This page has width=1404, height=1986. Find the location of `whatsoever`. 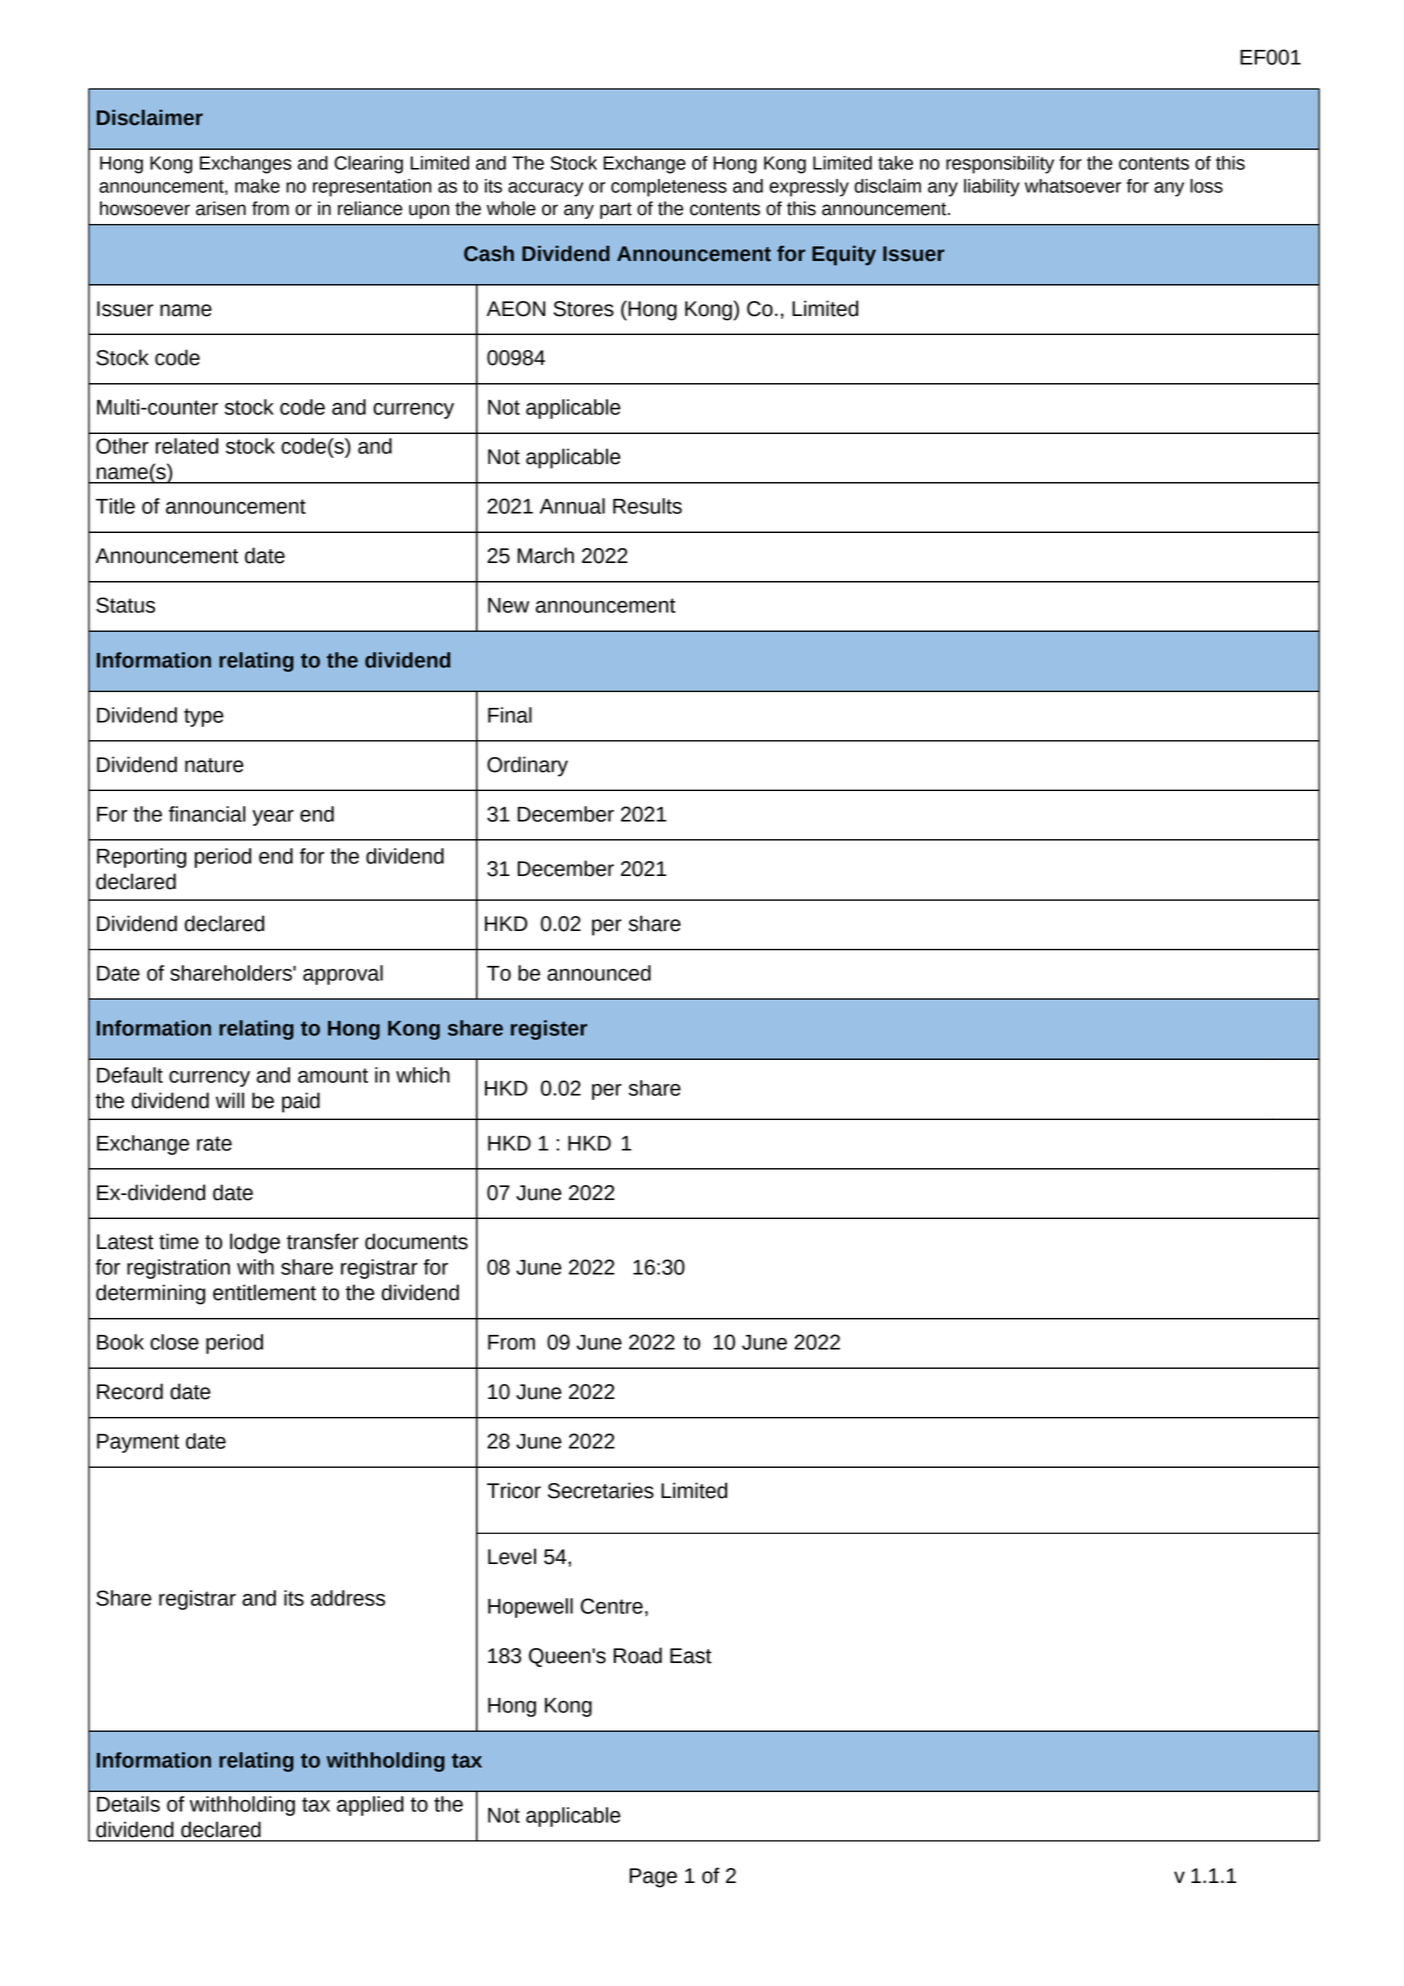

whatsoever is located at coordinates (1073, 186).
